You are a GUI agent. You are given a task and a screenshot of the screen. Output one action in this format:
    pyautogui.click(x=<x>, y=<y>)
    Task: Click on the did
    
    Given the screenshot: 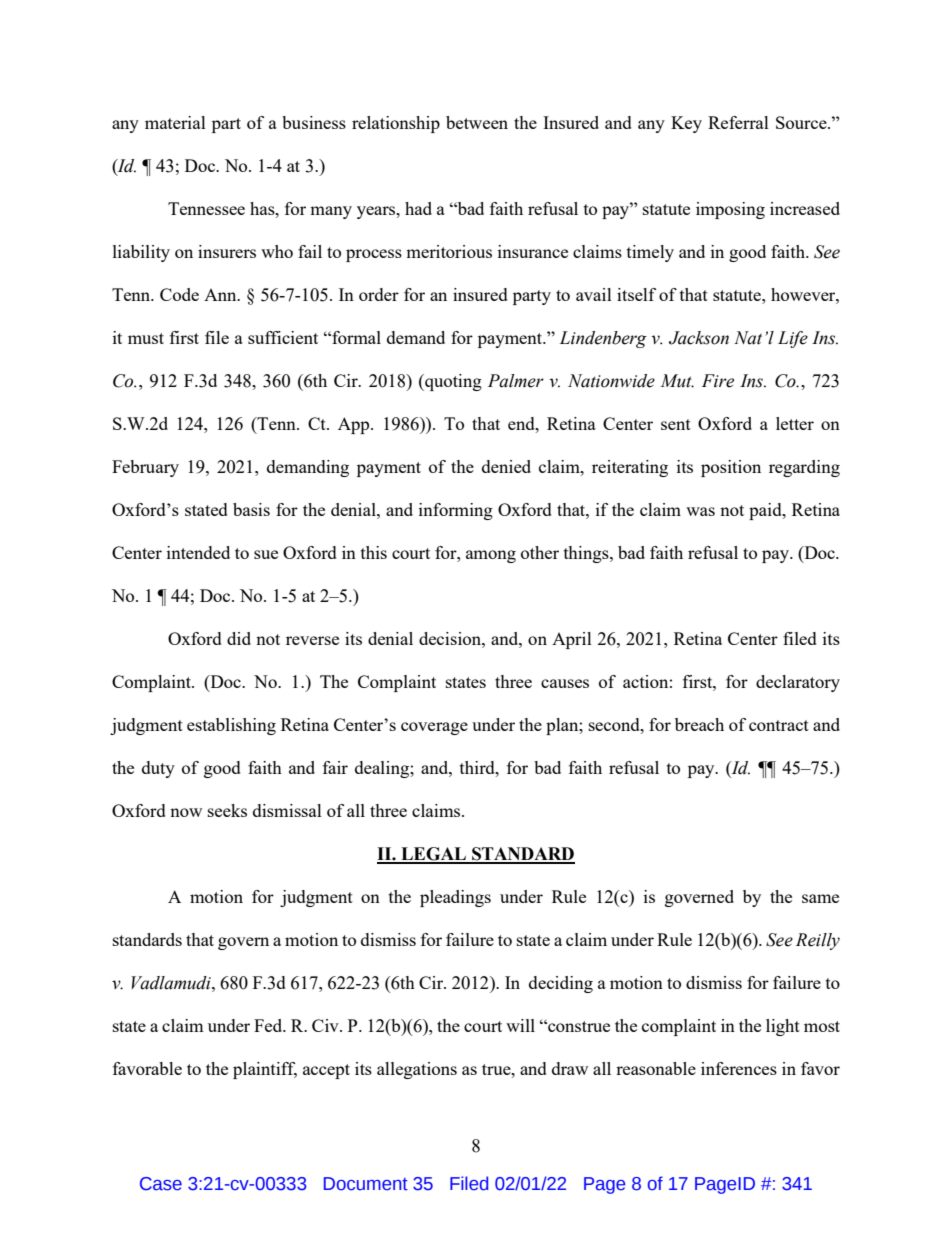 What is the action you would take?
    pyautogui.click(x=239, y=638)
